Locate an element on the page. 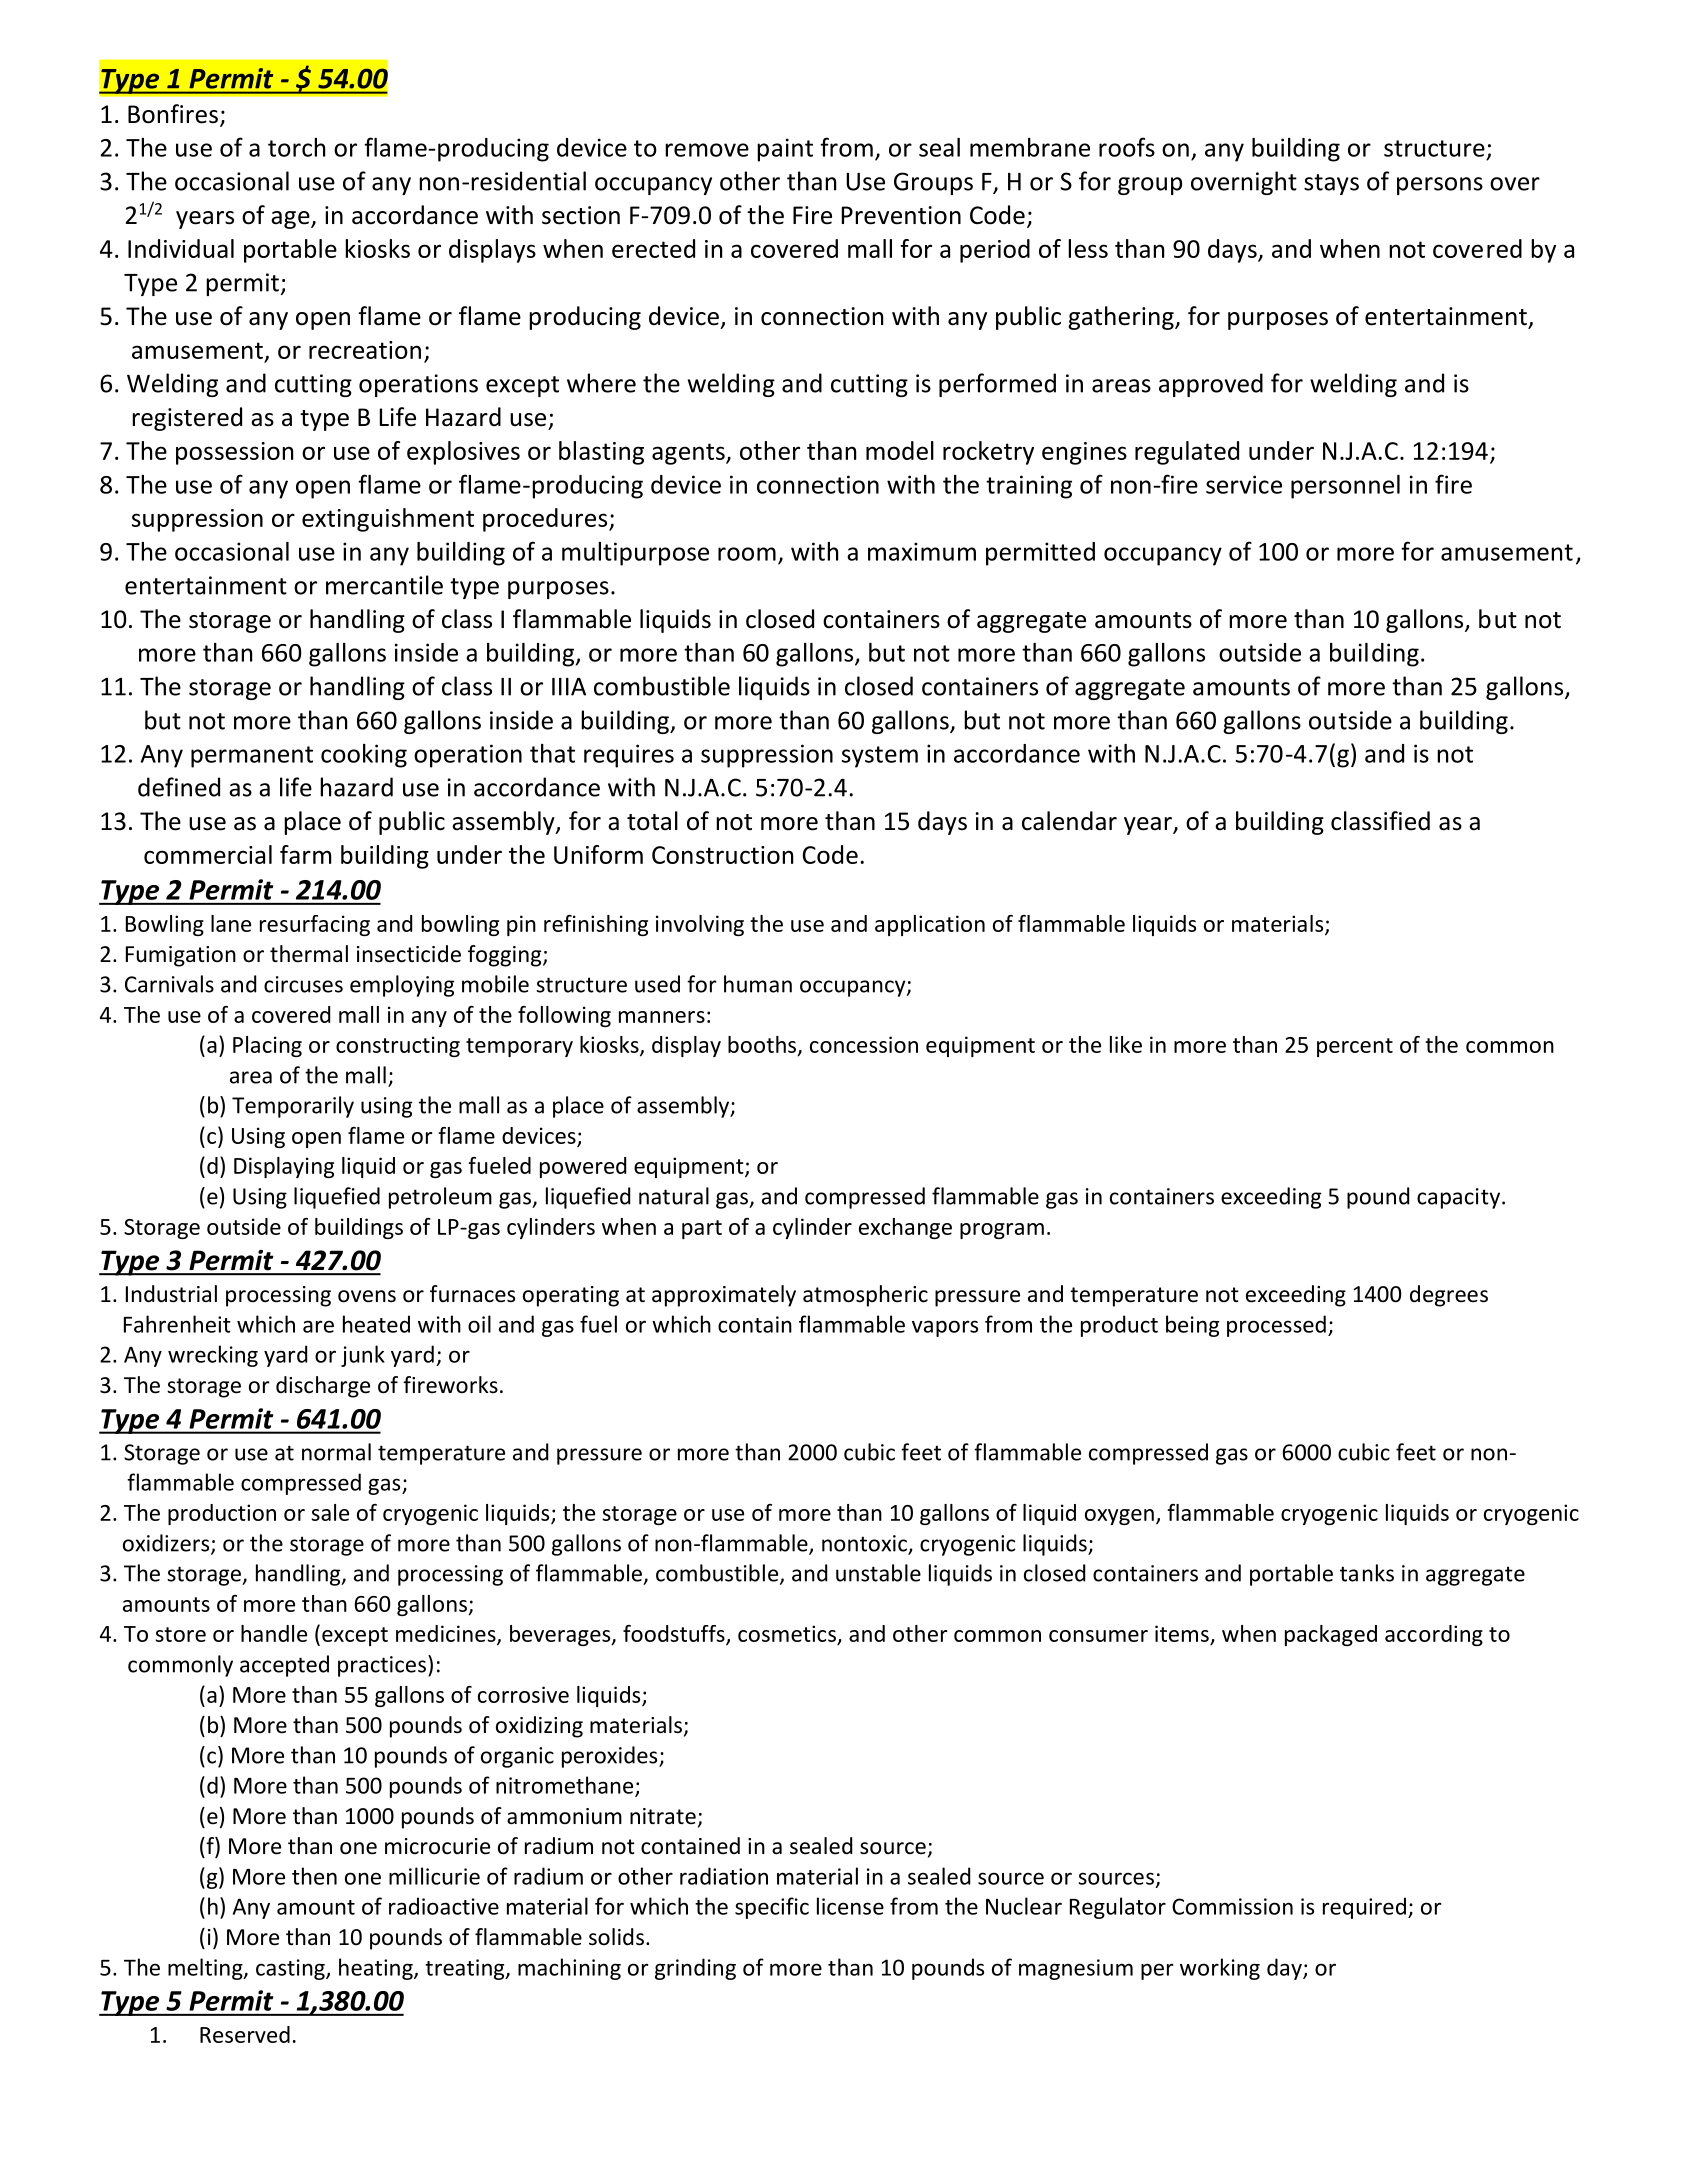 The width and height of the document is (1687, 2184). tanks is located at coordinates (1367, 1573).
